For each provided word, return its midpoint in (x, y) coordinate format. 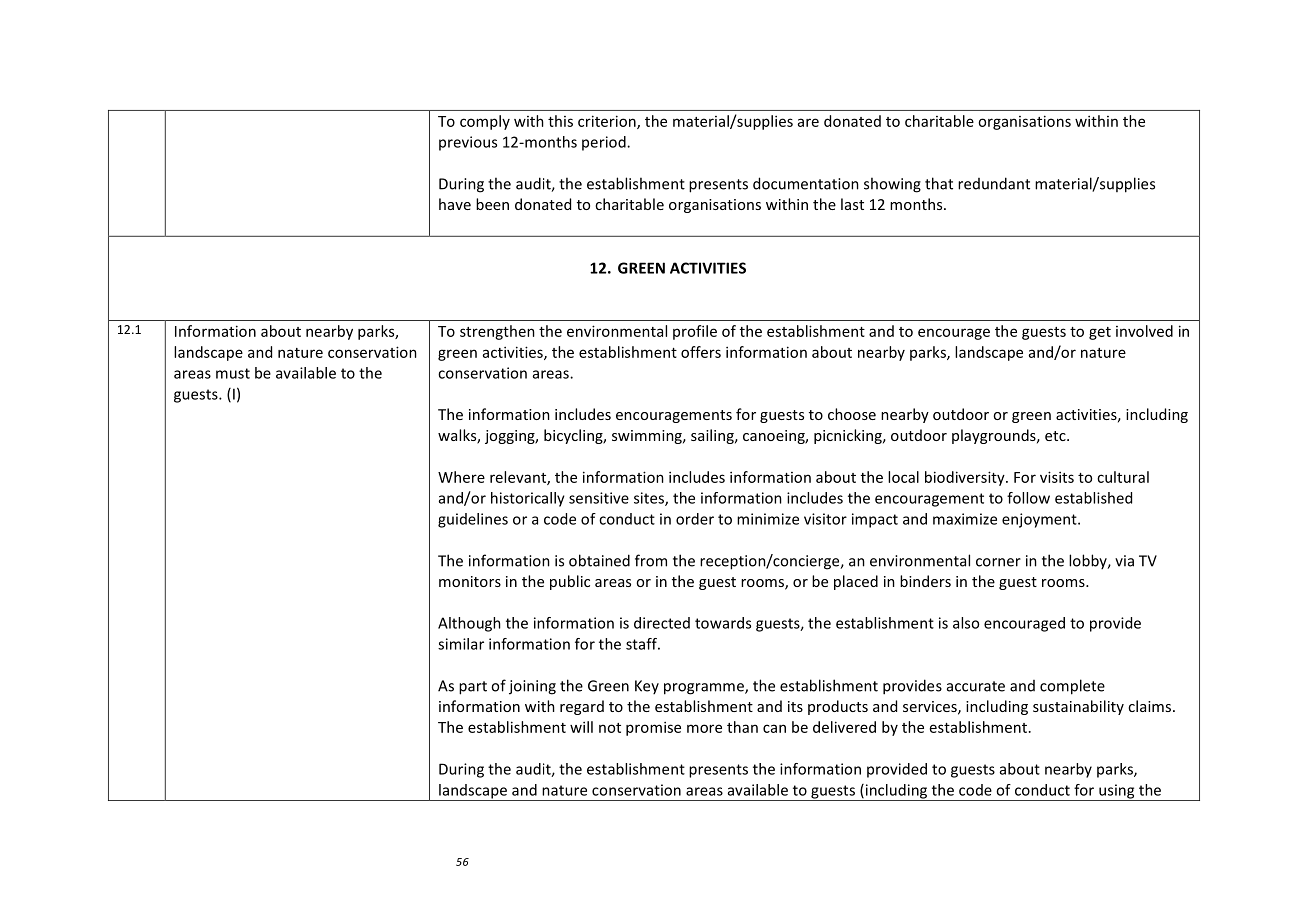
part (473, 688)
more (704, 728)
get (1100, 333)
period (605, 143)
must (233, 373)
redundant (994, 183)
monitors (470, 581)
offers (701, 352)
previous (468, 143)
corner (998, 562)
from (651, 560)
